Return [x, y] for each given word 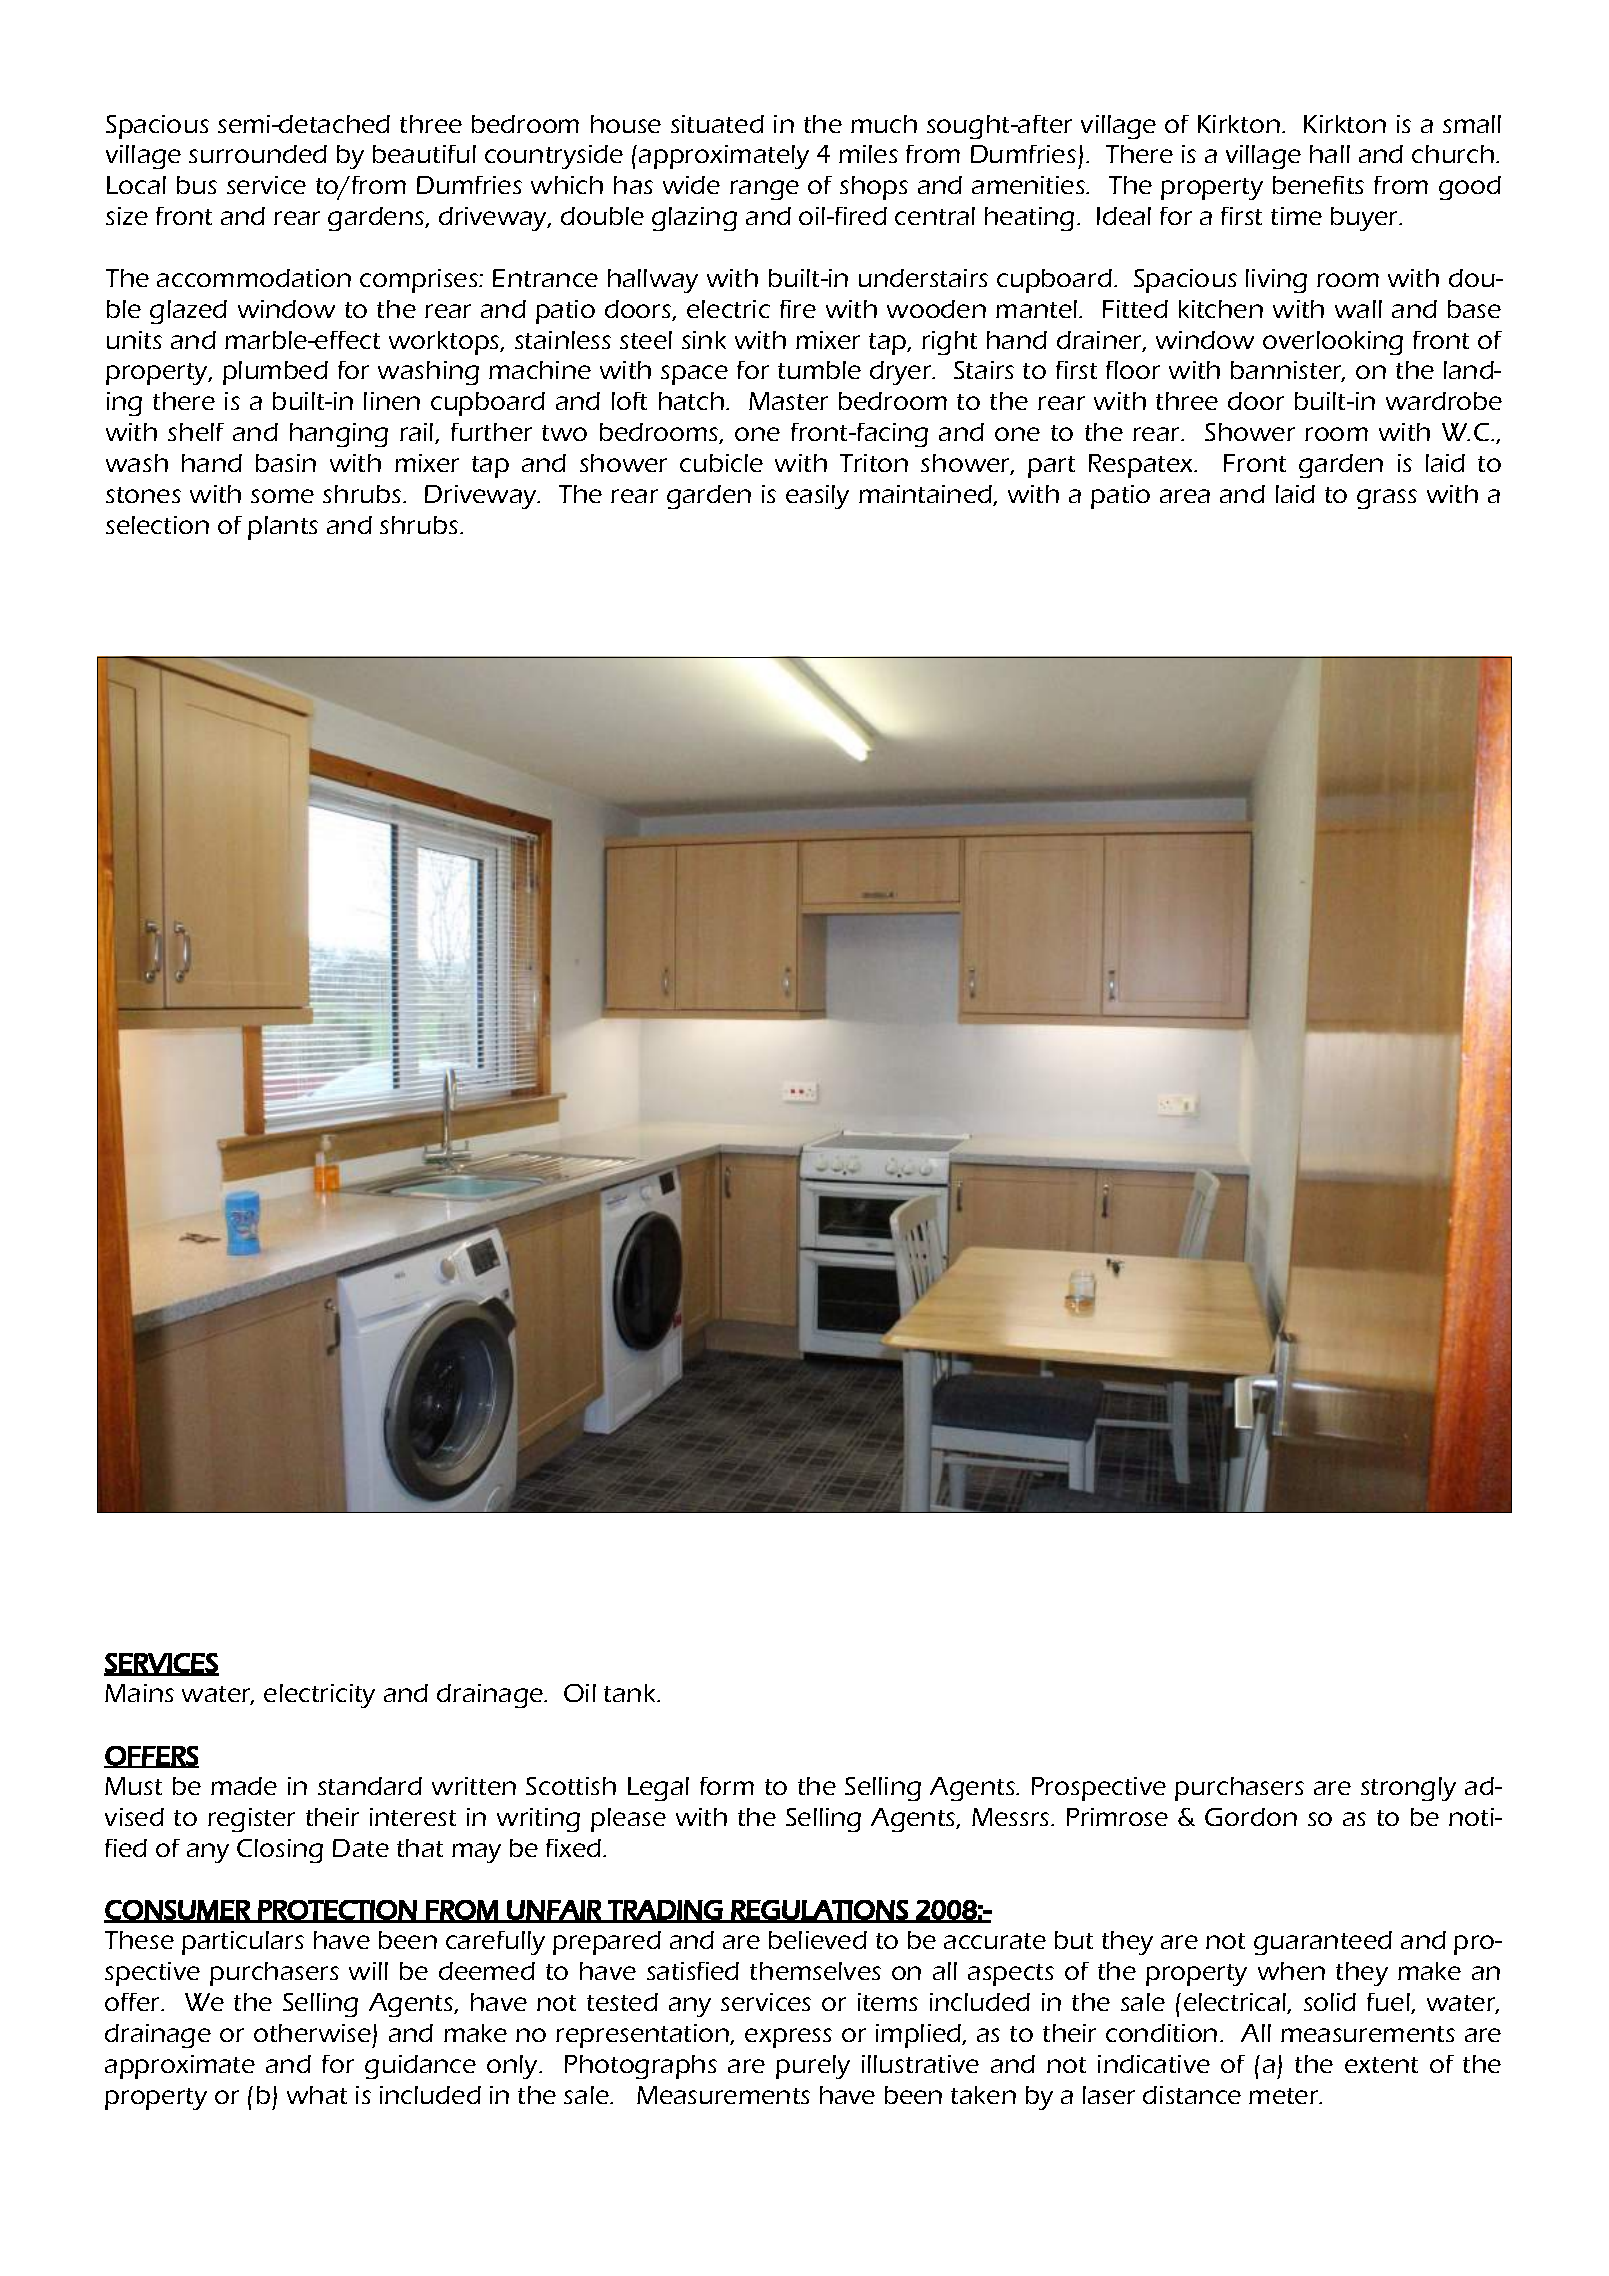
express [788, 2038]
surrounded [258, 154]
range [764, 190]
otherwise [312, 2033]
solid [1330, 2002]
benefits [1318, 185]
